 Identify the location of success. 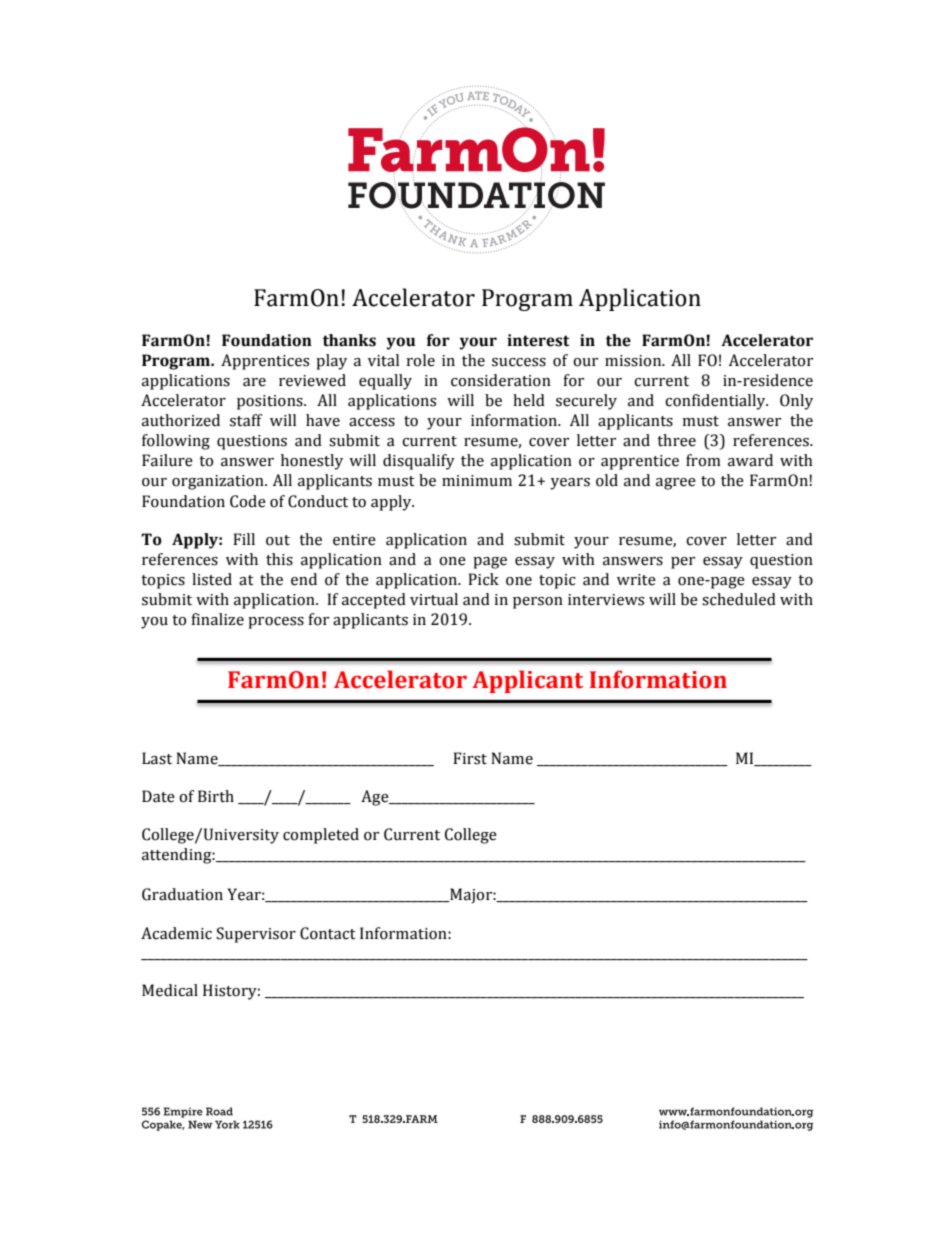
(519, 362).
